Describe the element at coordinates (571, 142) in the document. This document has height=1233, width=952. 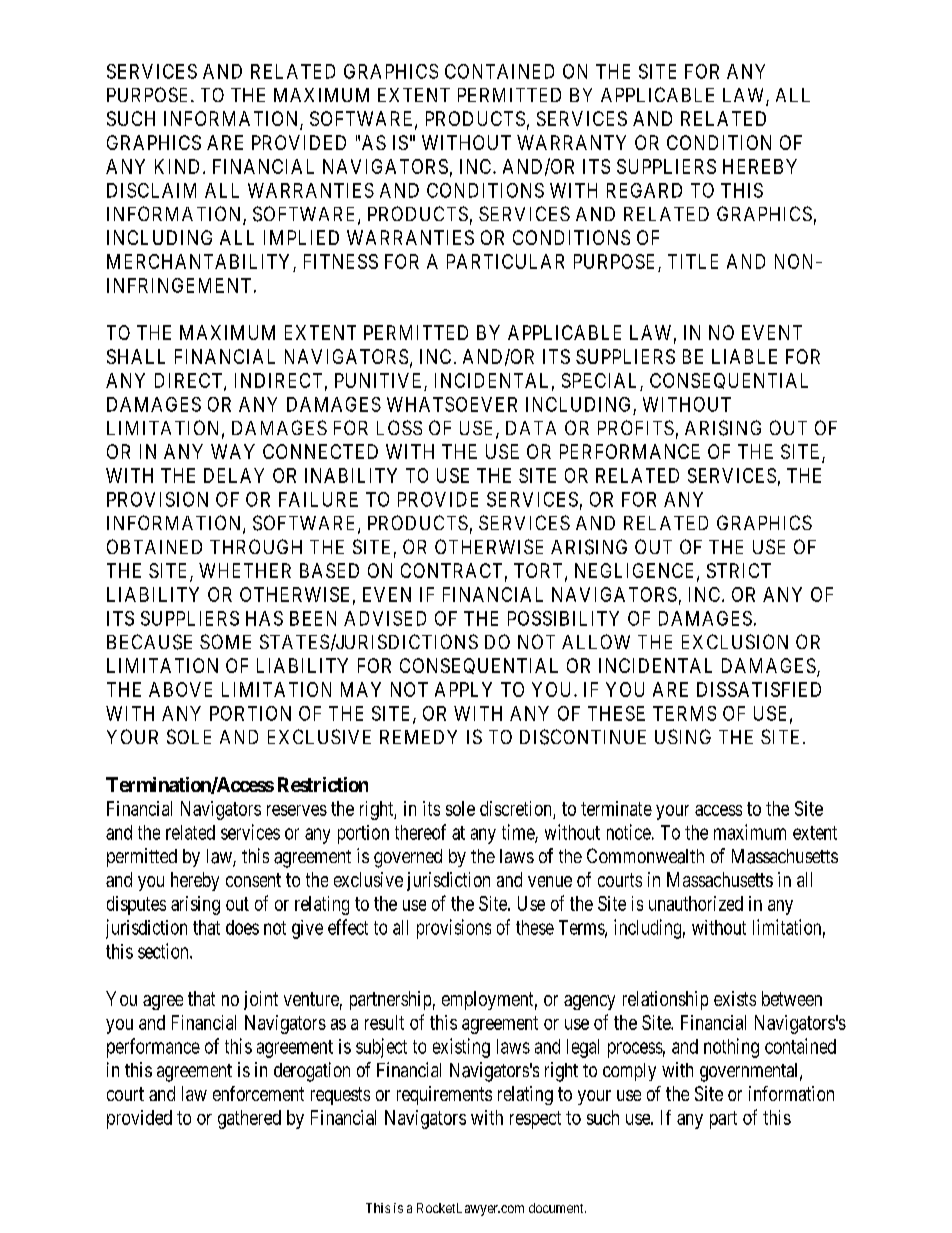
I see `WARRANTY` at that location.
